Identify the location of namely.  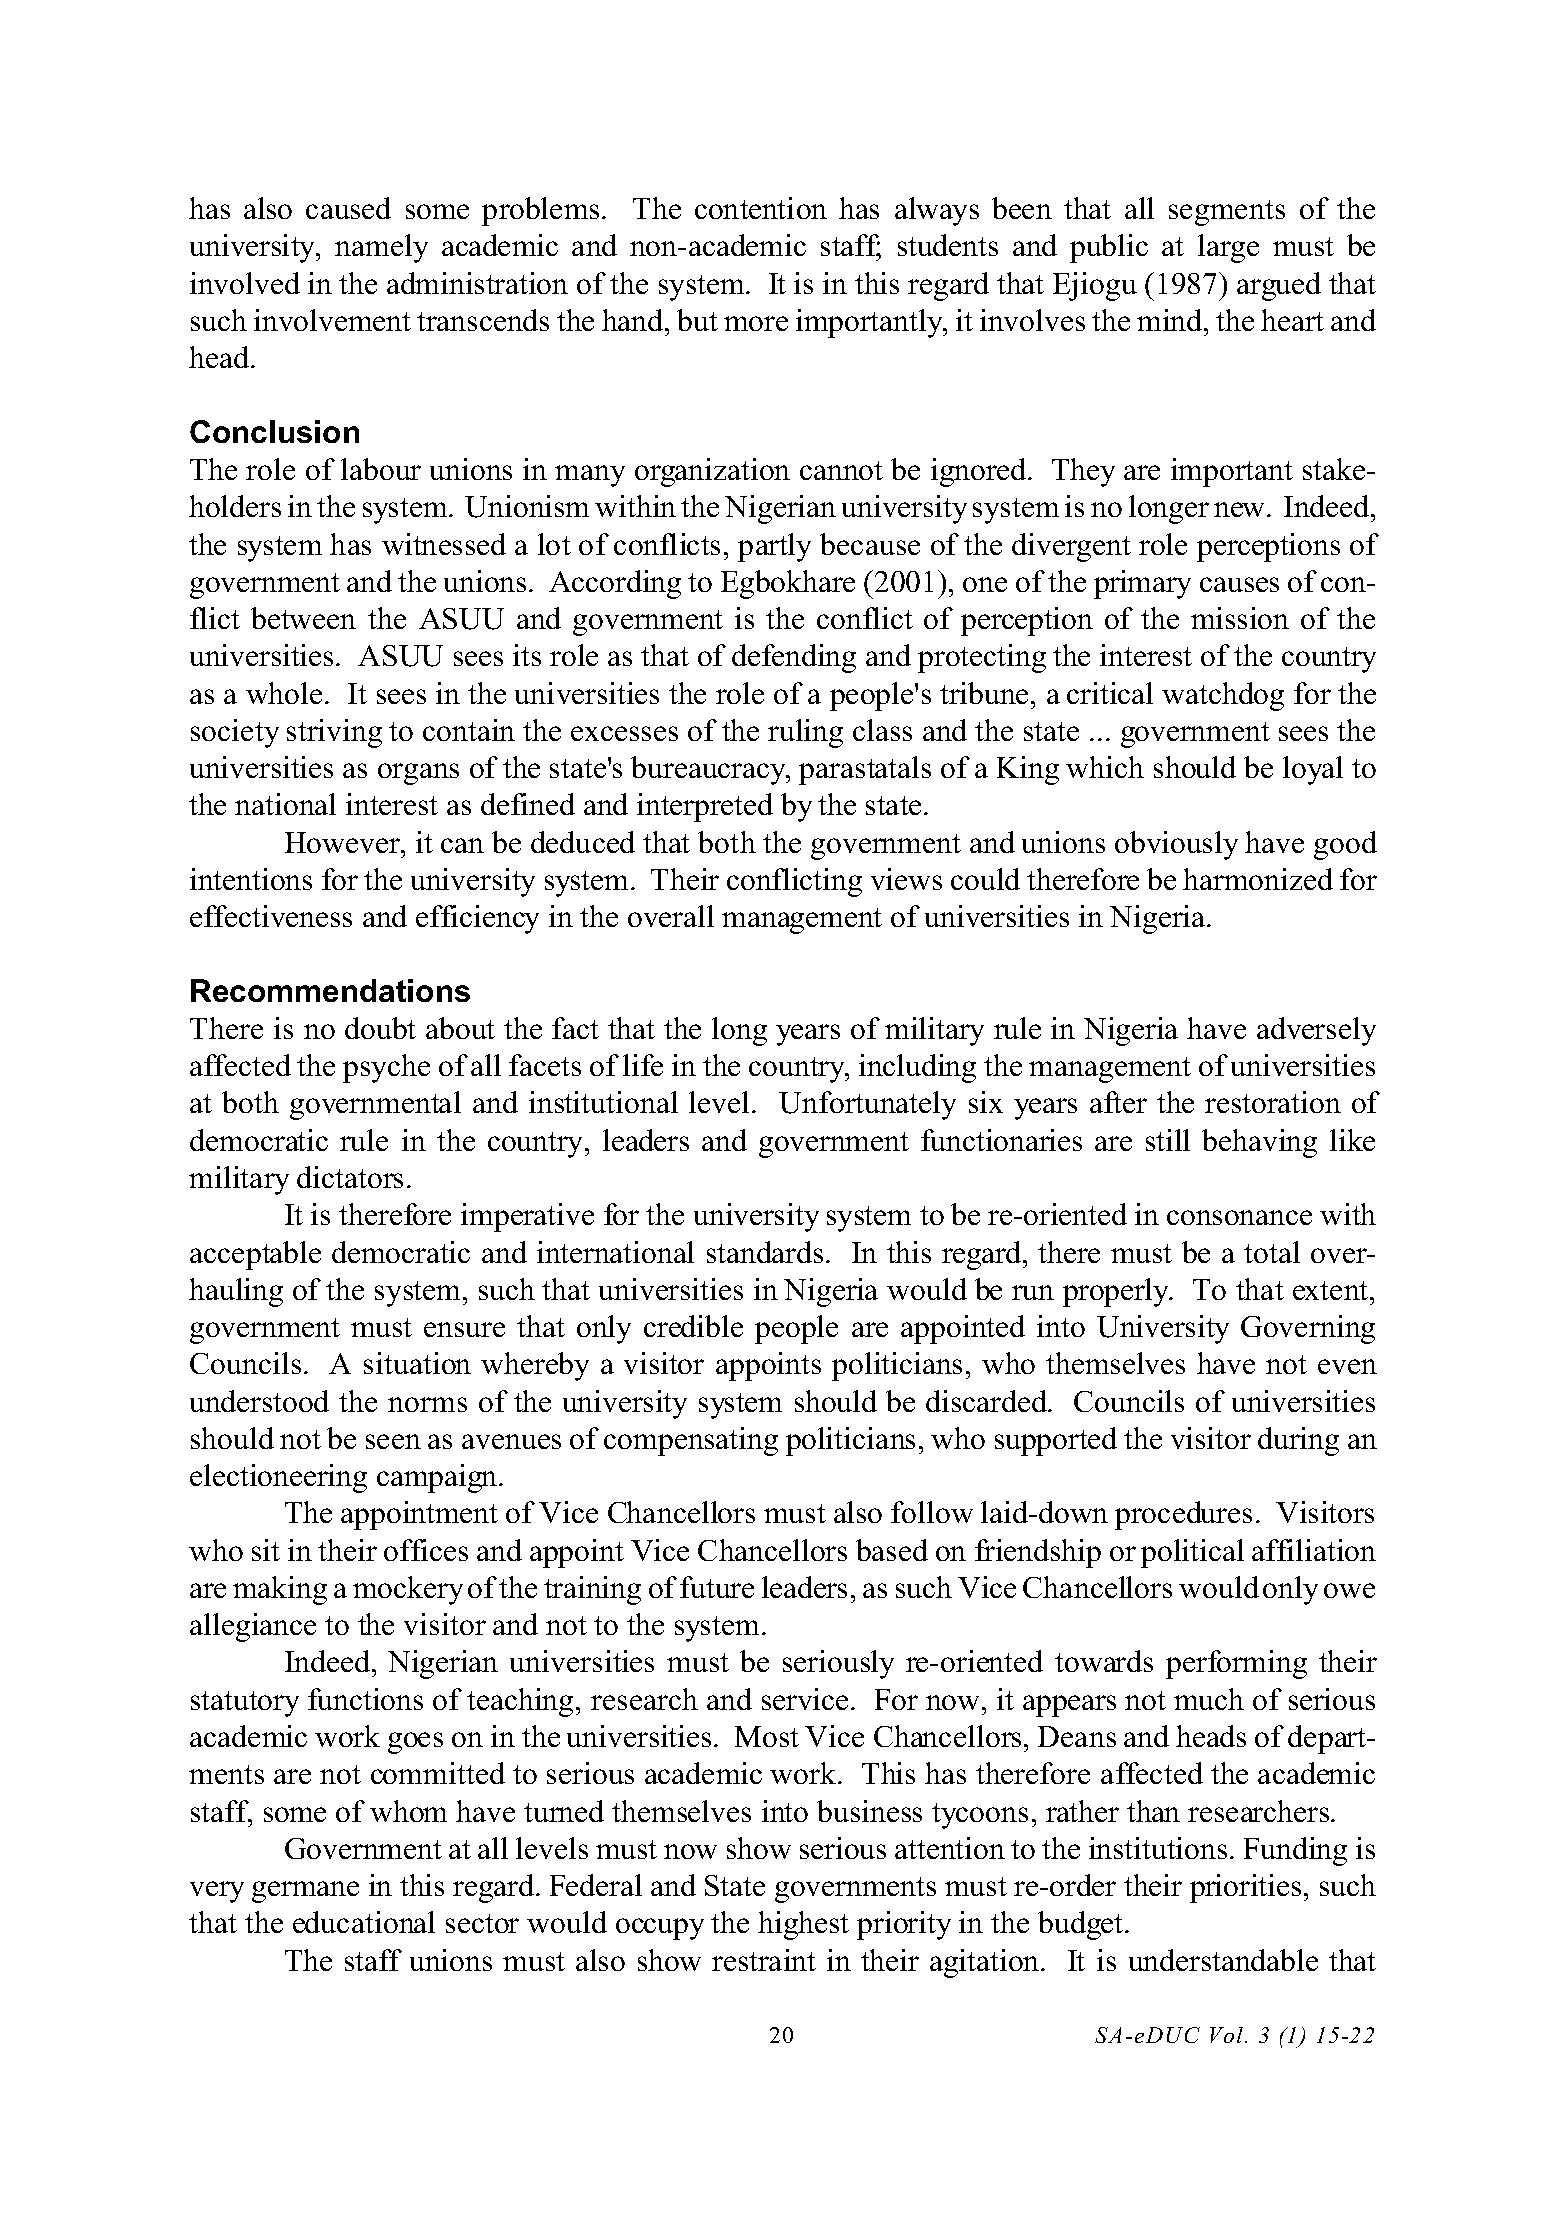
(381, 248).
